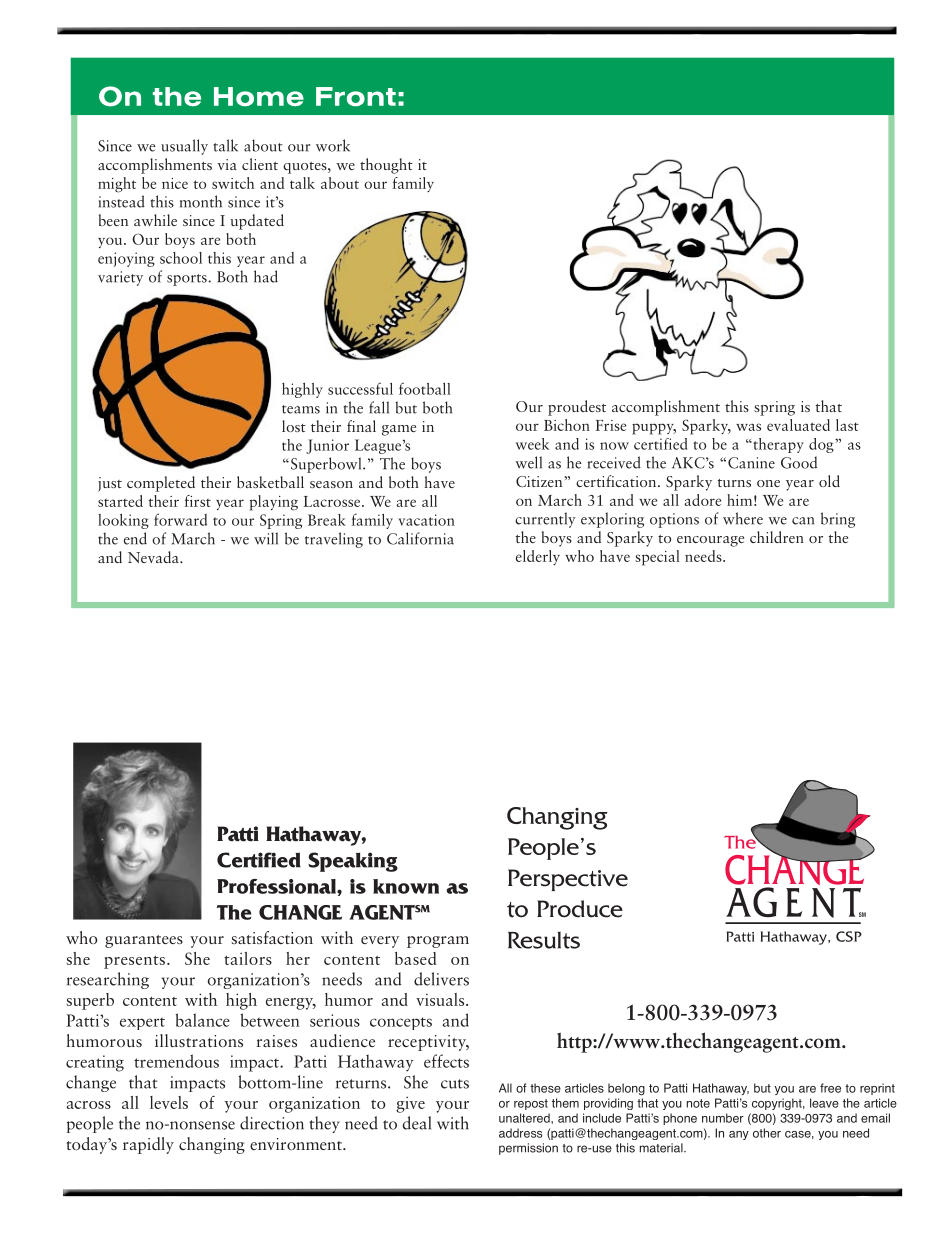 Image resolution: width=952 pixels, height=1233 pixels. What do you see at coordinates (528, 462) in the screenshot?
I see `well` at bounding box center [528, 462].
